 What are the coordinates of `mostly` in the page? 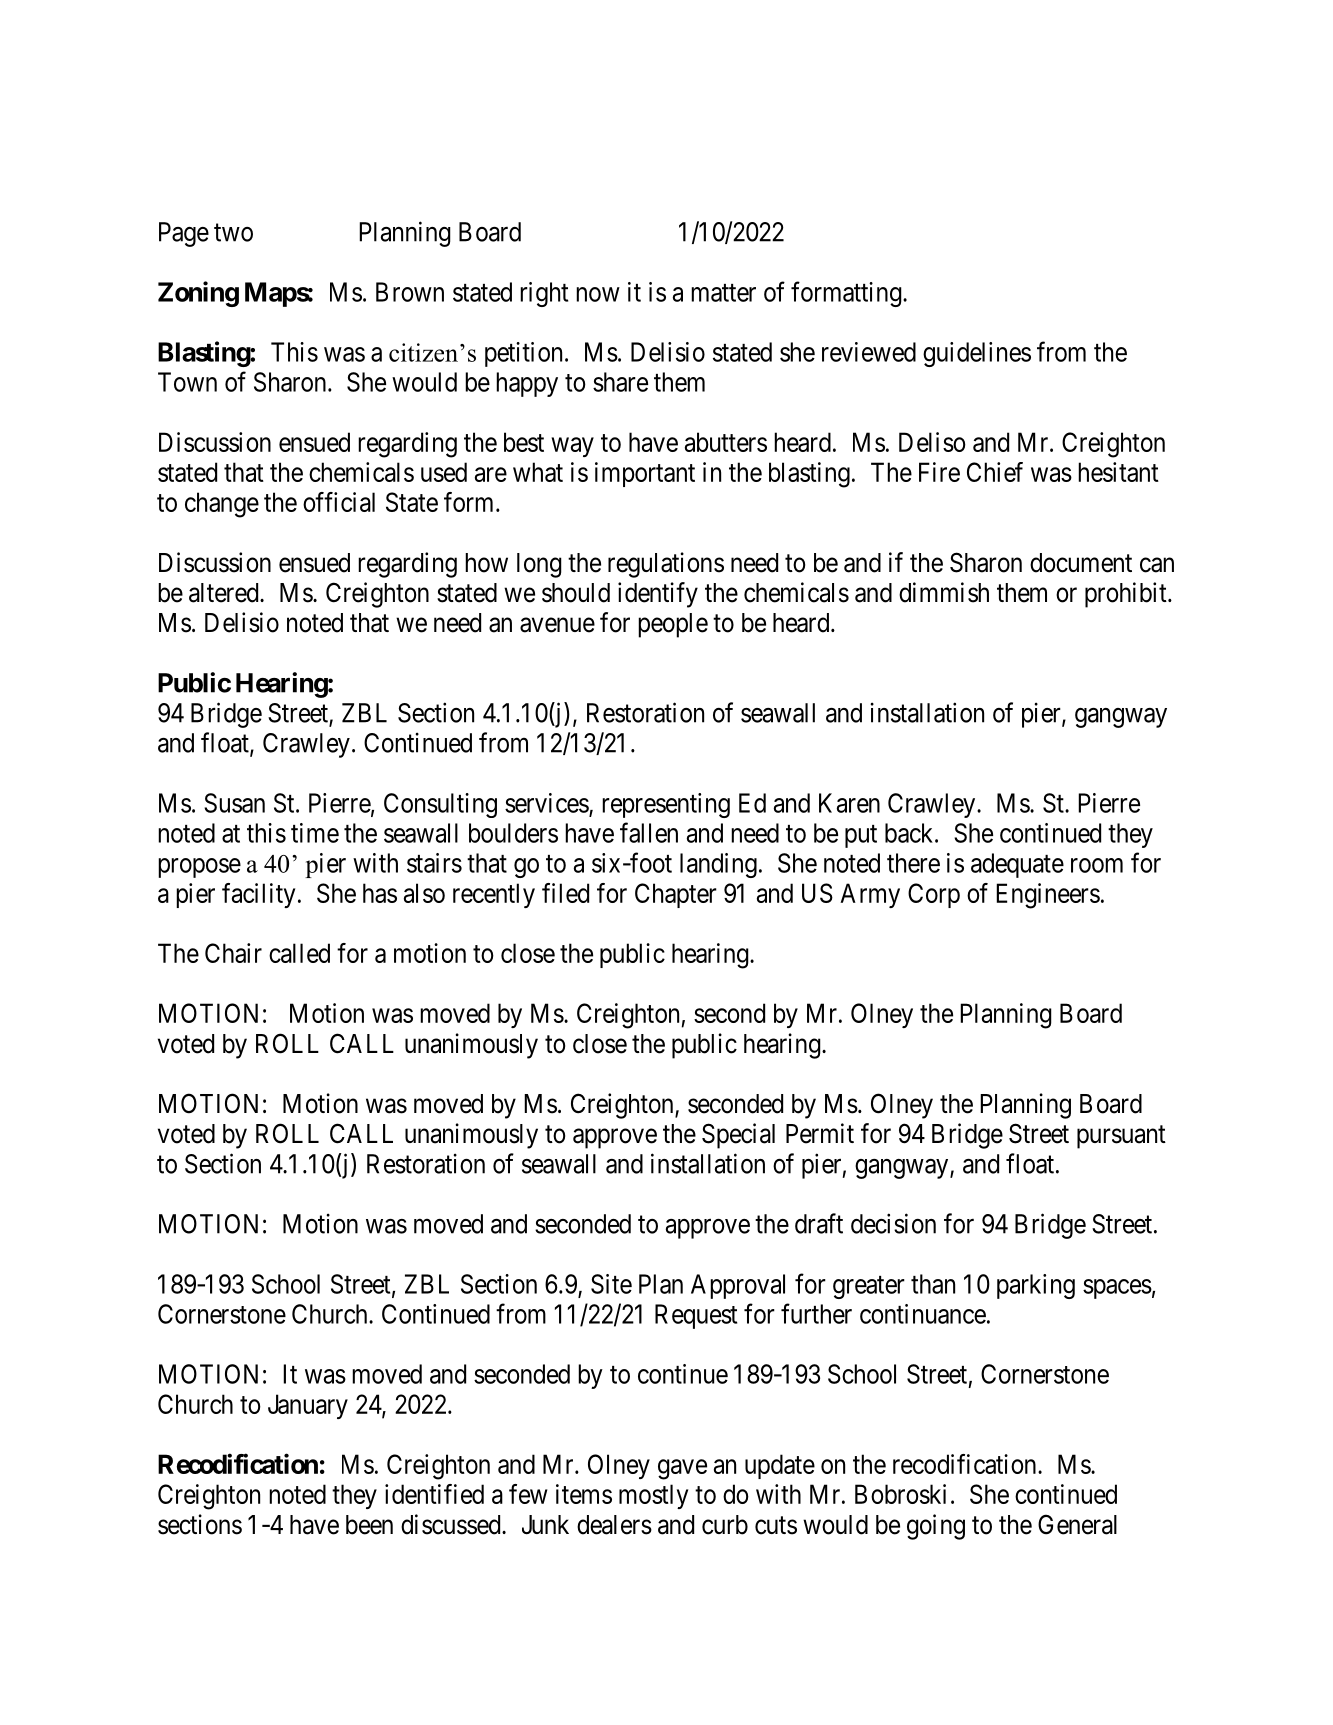 It's located at (653, 1496).
